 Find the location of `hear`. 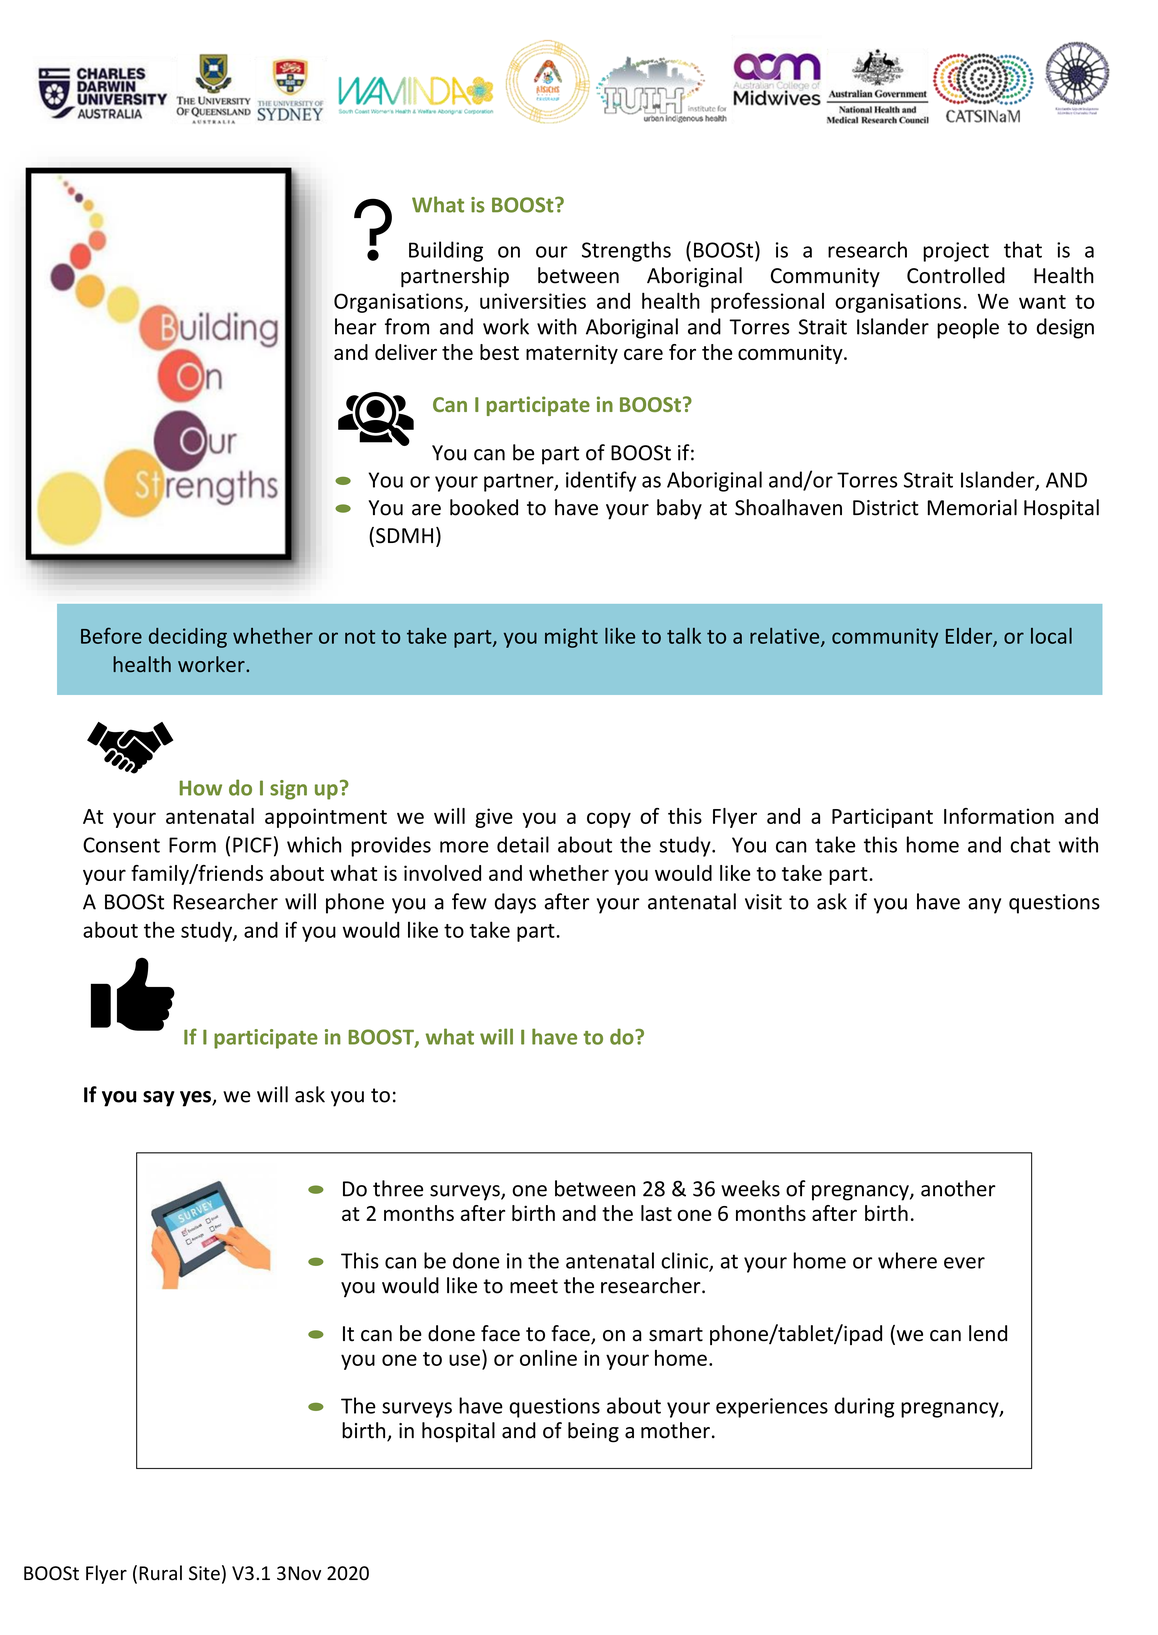

hear is located at coordinates (356, 326).
